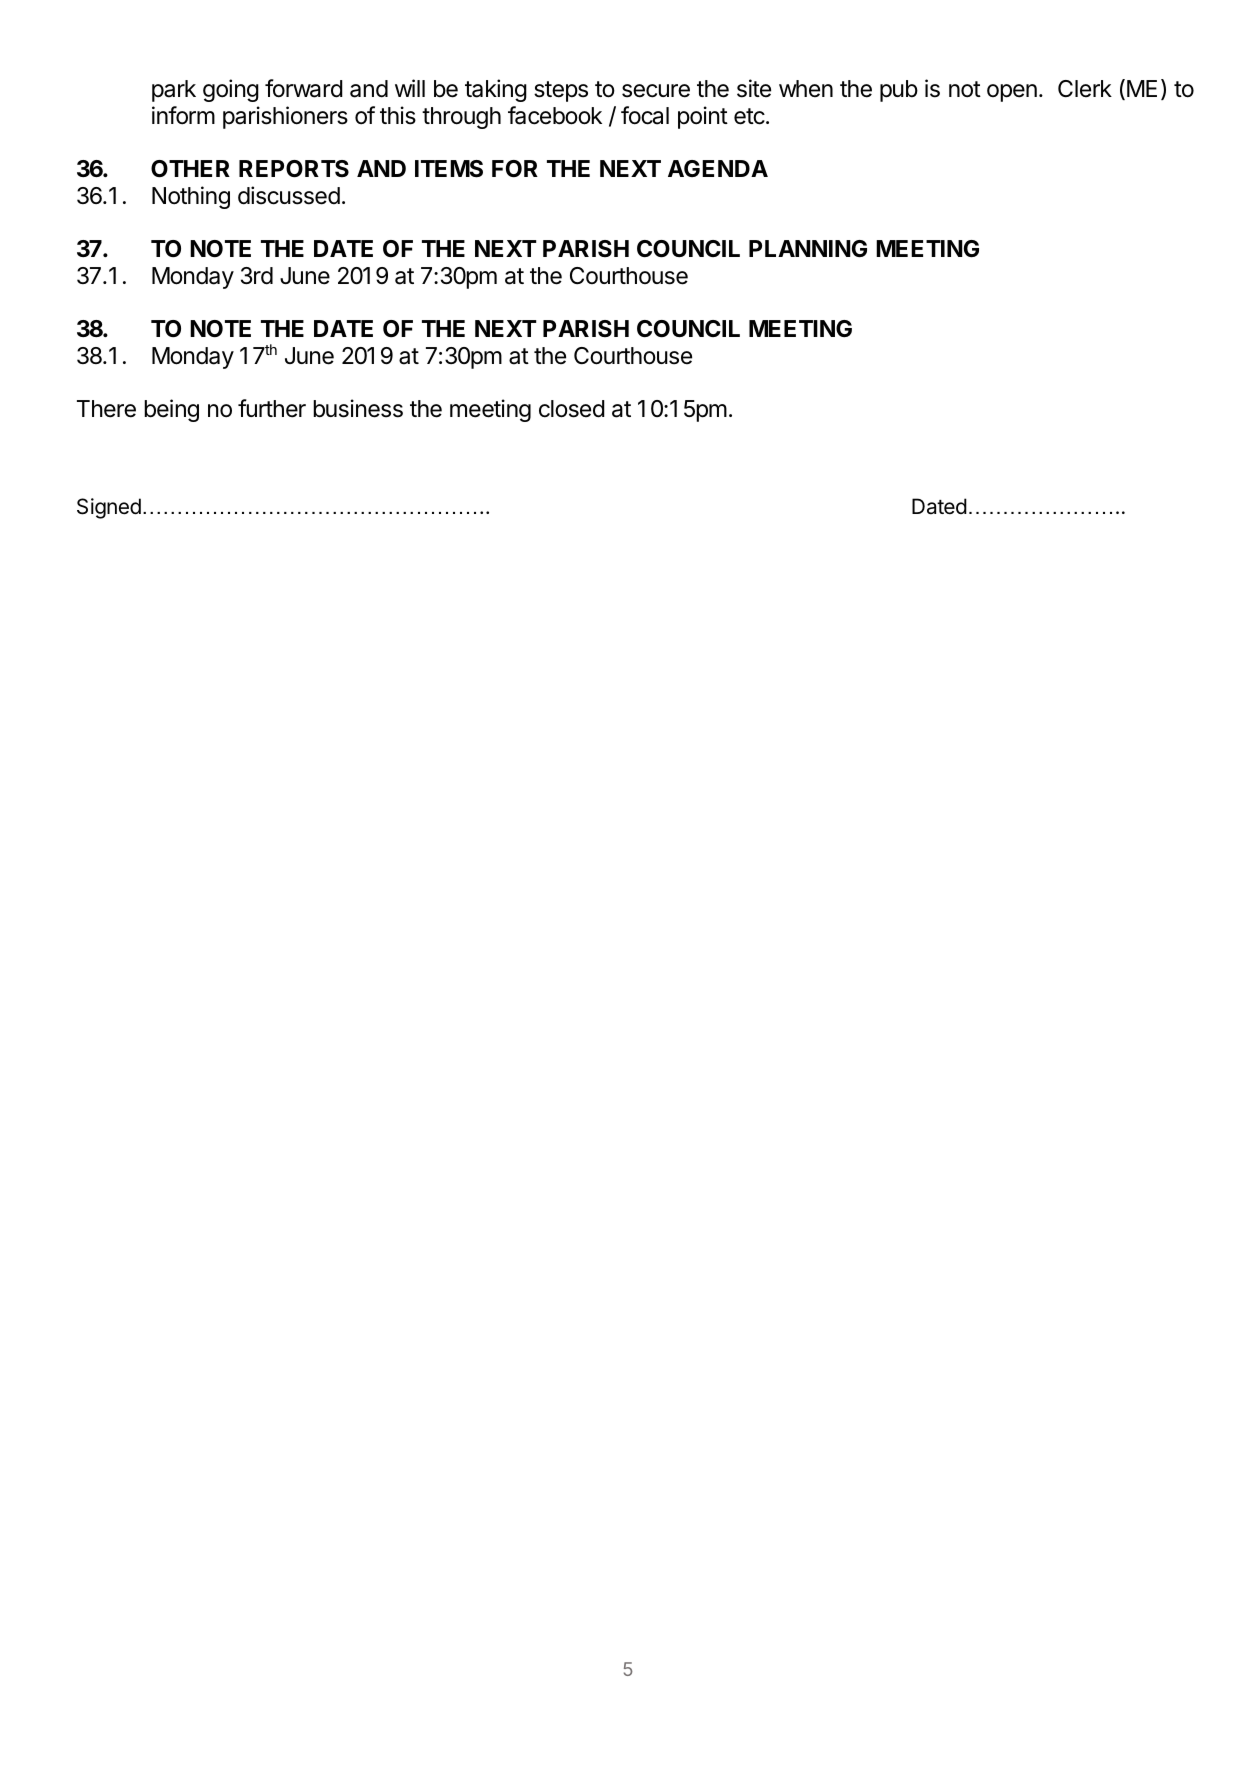  What do you see at coordinates (171, 410) in the screenshot?
I see `being` at bounding box center [171, 410].
